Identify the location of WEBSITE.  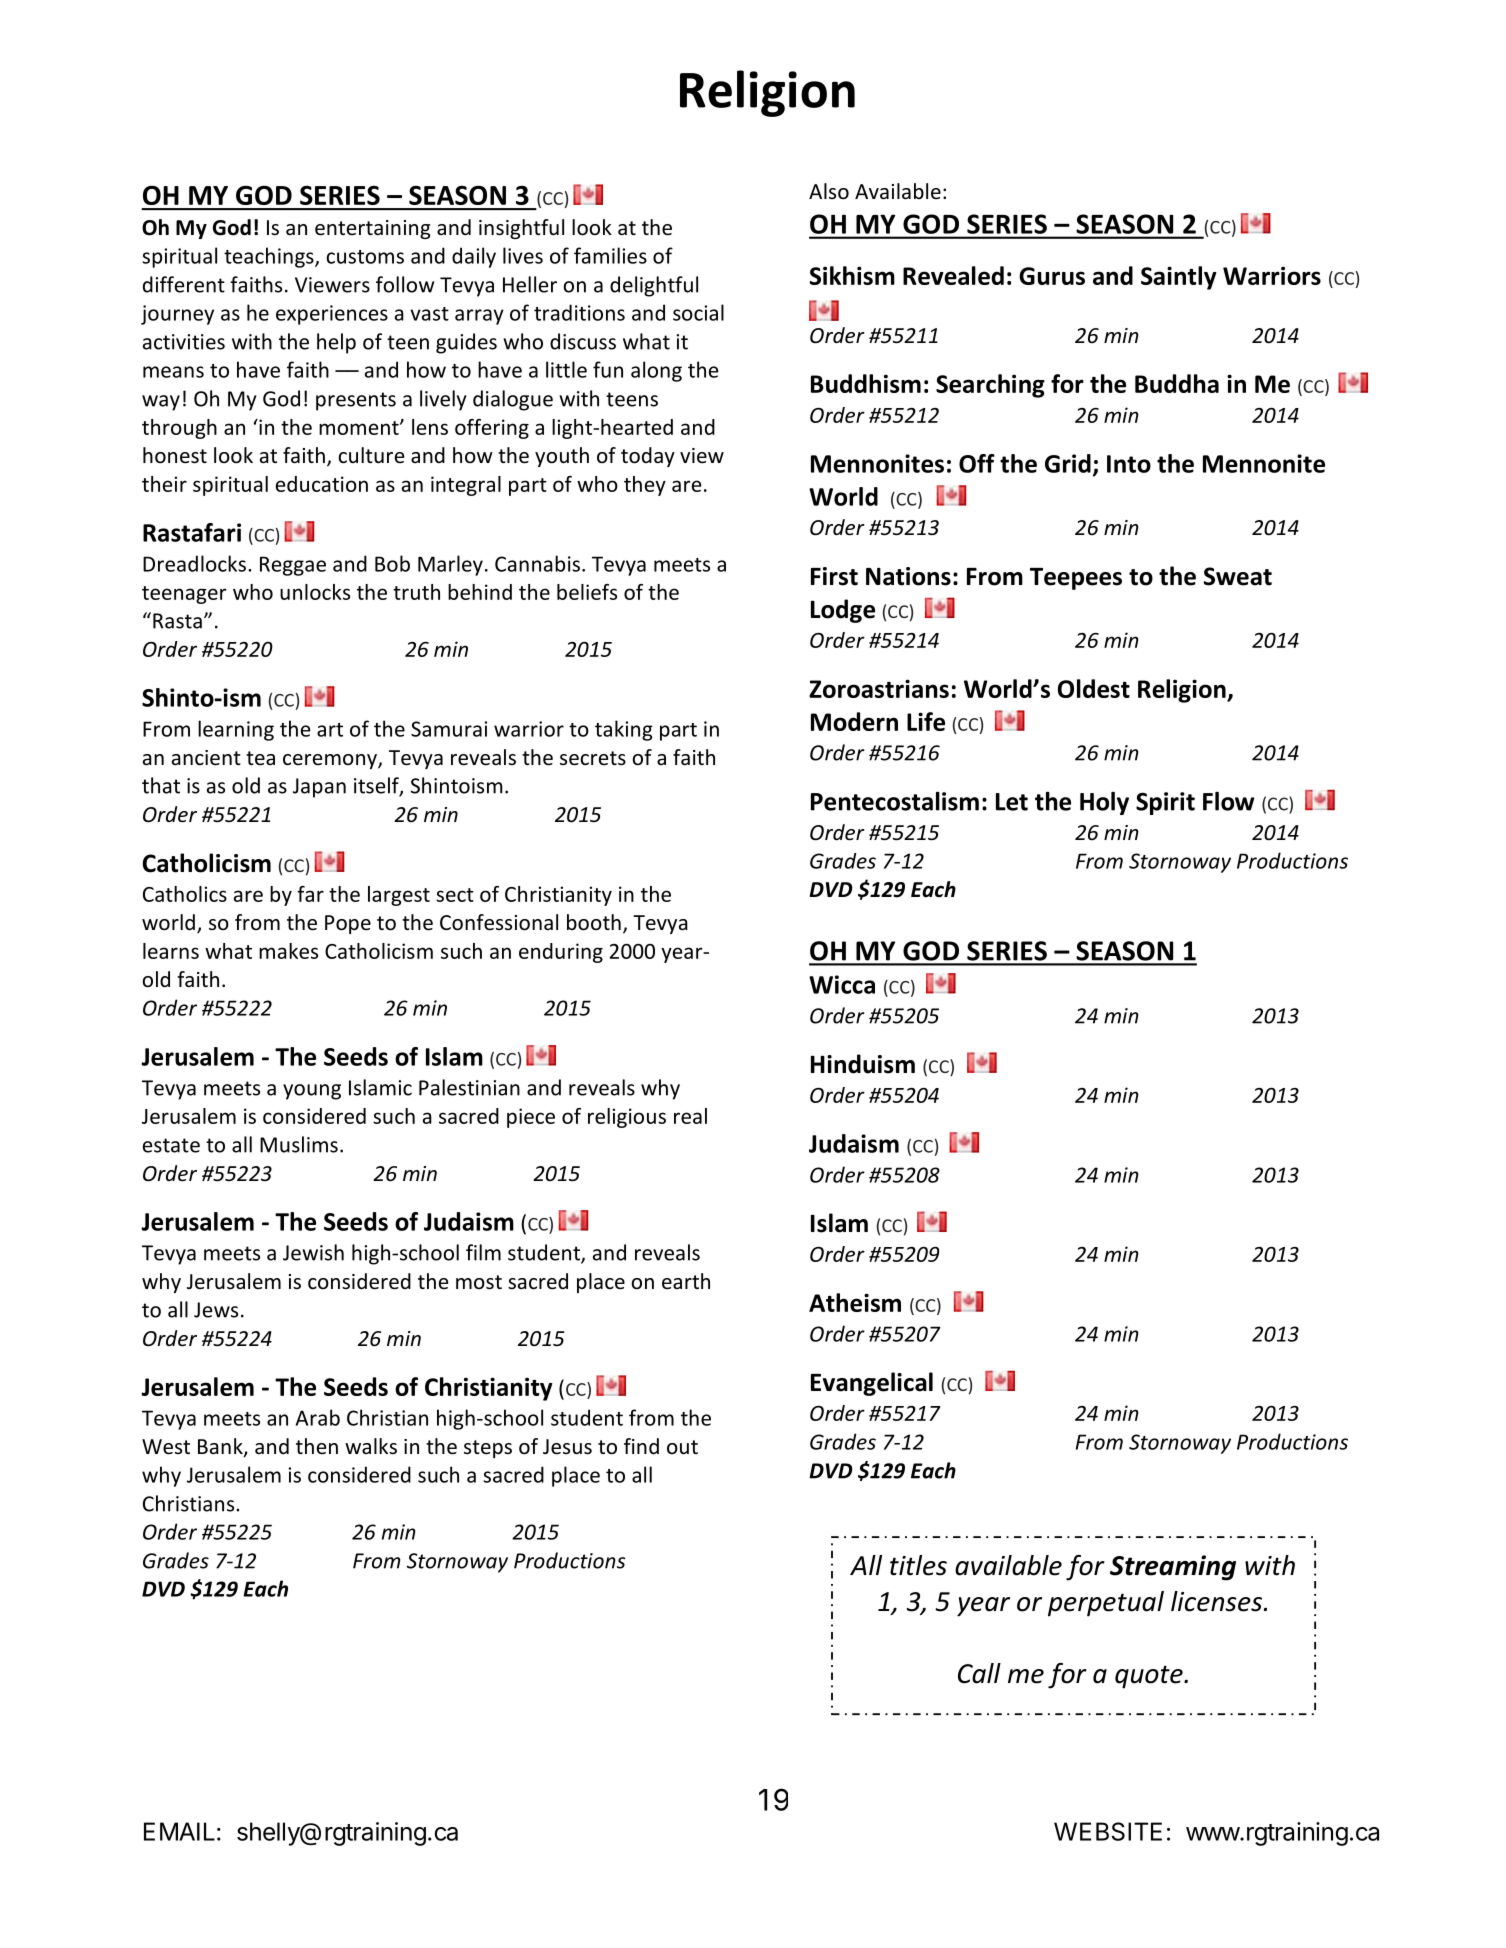
(1108, 1831).
